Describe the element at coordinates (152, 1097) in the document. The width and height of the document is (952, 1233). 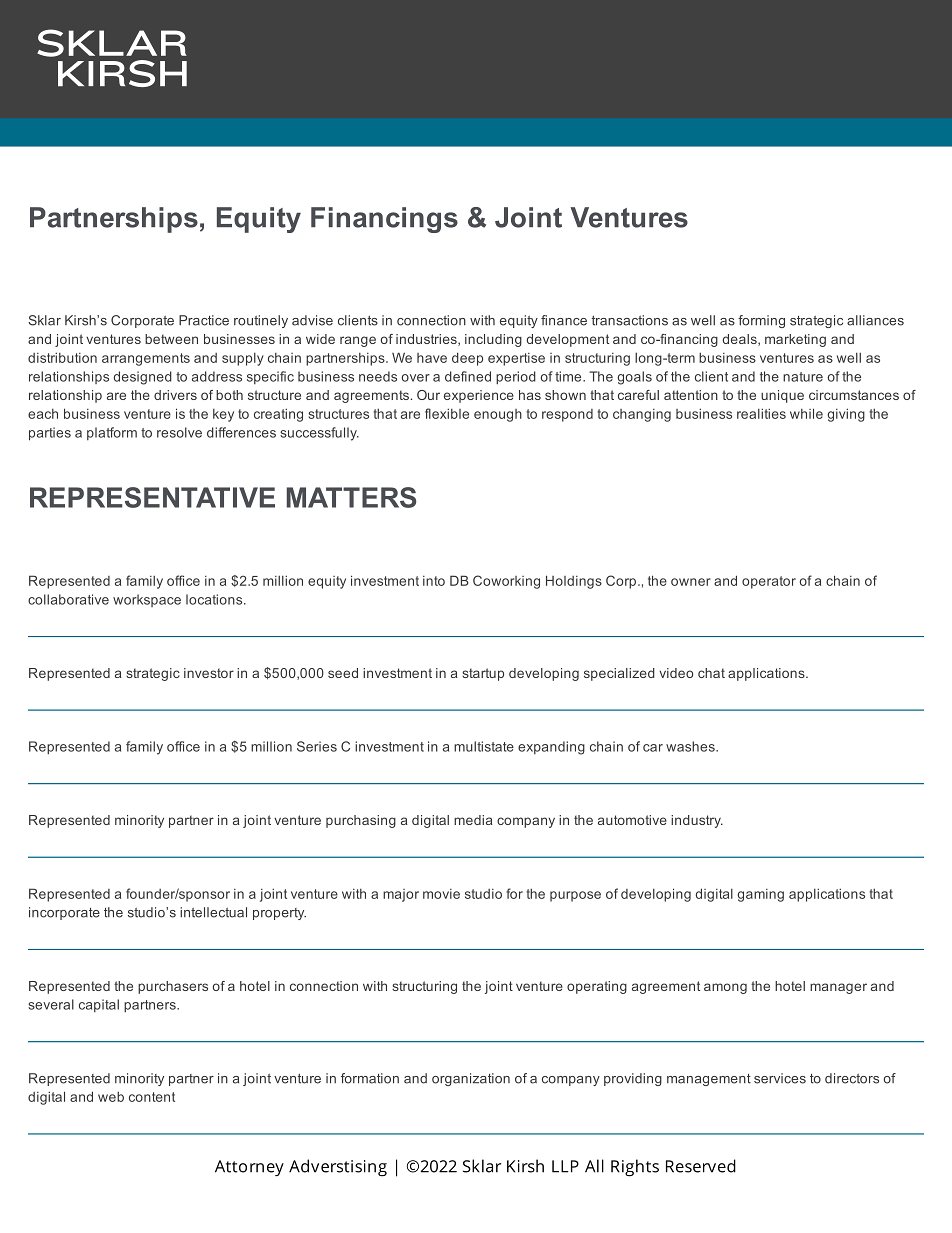
I see `content` at that location.
